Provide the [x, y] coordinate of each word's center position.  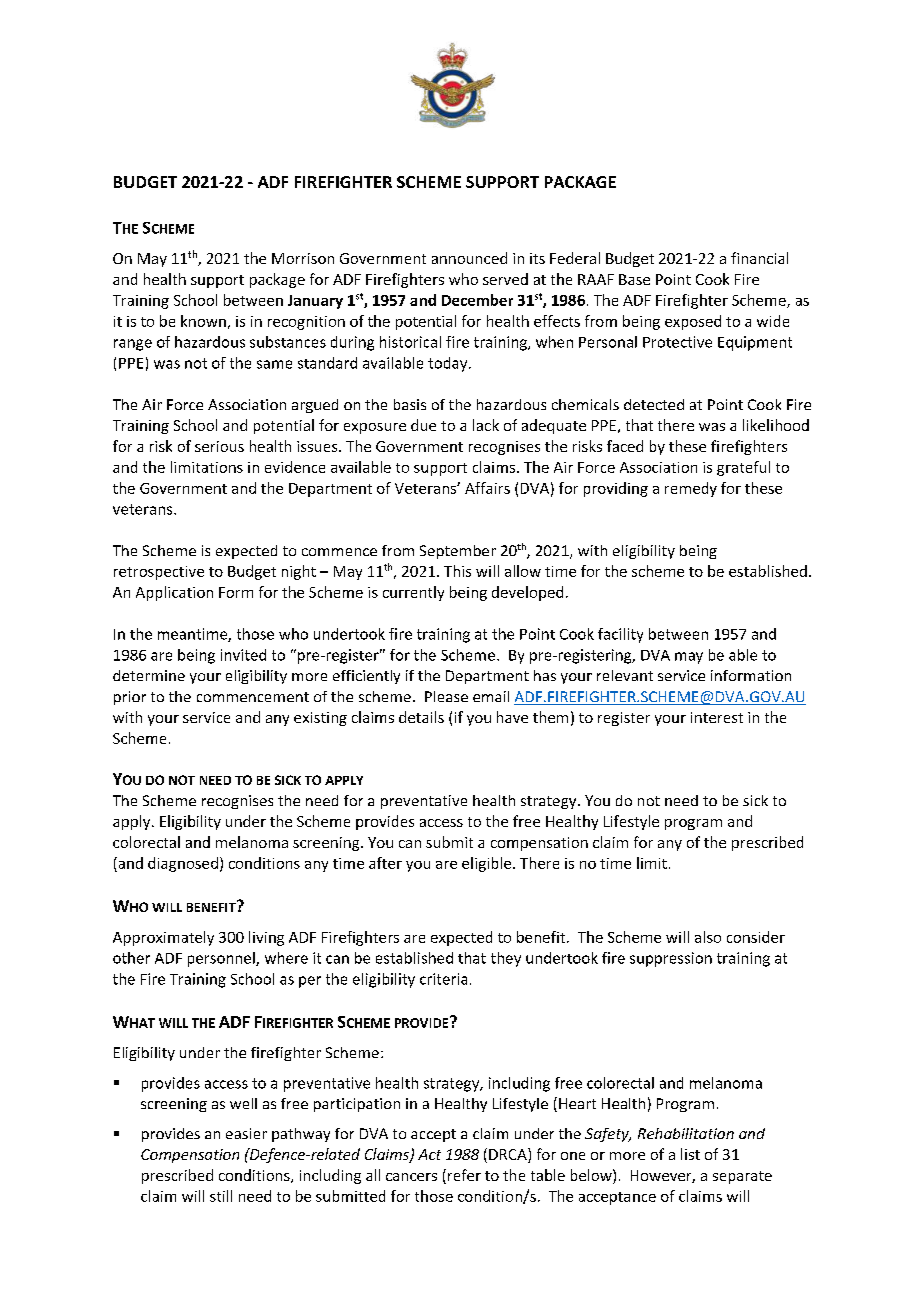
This [457, 571]
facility [620, 635]
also [708, 937]
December [477, 300]
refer [464, 1175]
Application [174, 593]
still [221, 1196]
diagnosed [183, 864]
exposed [693, 322]
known [203, 321]
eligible [486, 864]
